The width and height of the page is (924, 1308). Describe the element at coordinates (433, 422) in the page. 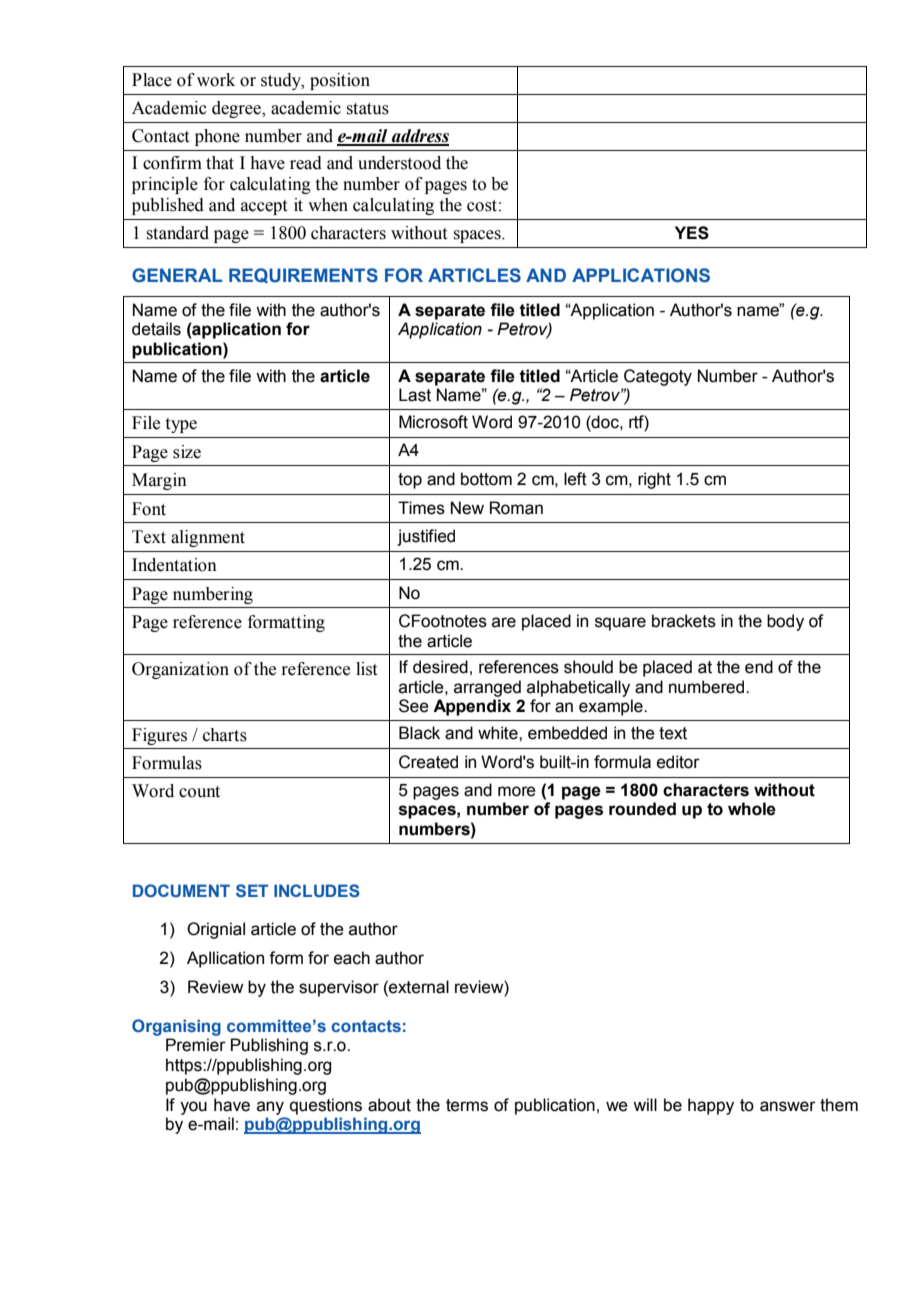

I see `Microsoft` at that location.
